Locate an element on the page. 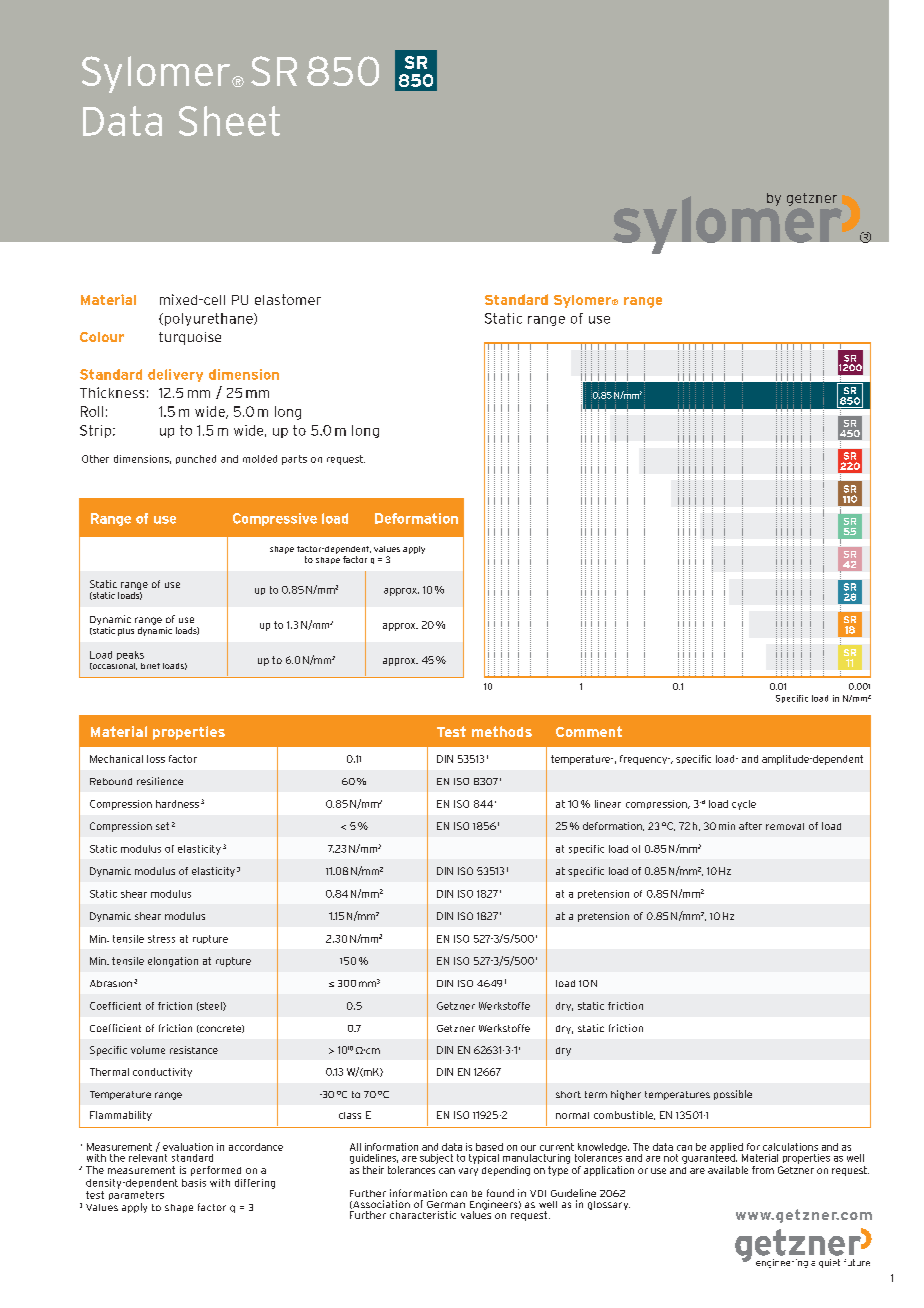  methods is located at coordinates (502, 731).
